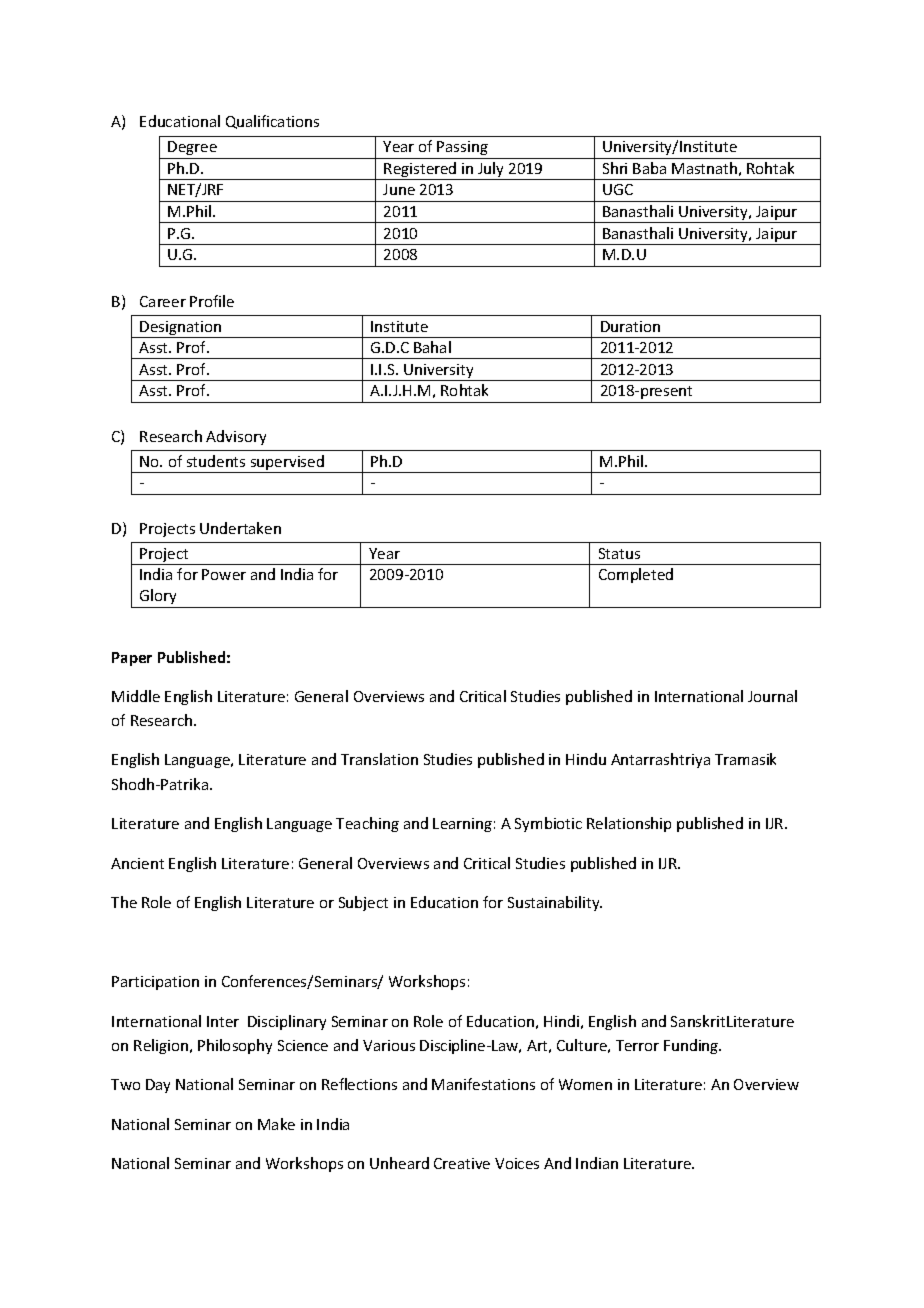  What do you see at coordinates (462, 148) in the screenshot?
I see `Passing` at bounding box center [462, 148].
